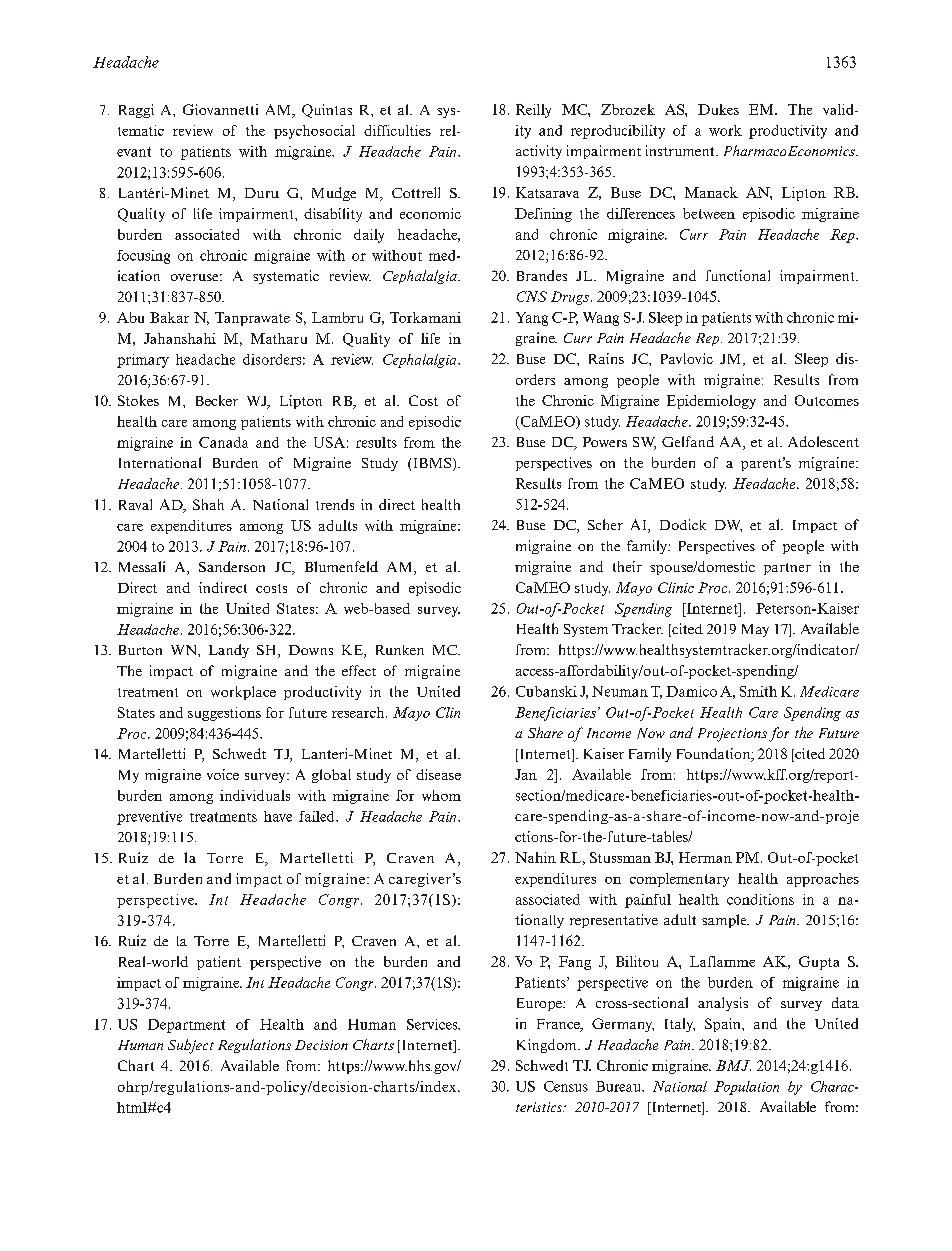 The image size is (952, 1251). I want to click on psychosocial, so click(314, 132).
